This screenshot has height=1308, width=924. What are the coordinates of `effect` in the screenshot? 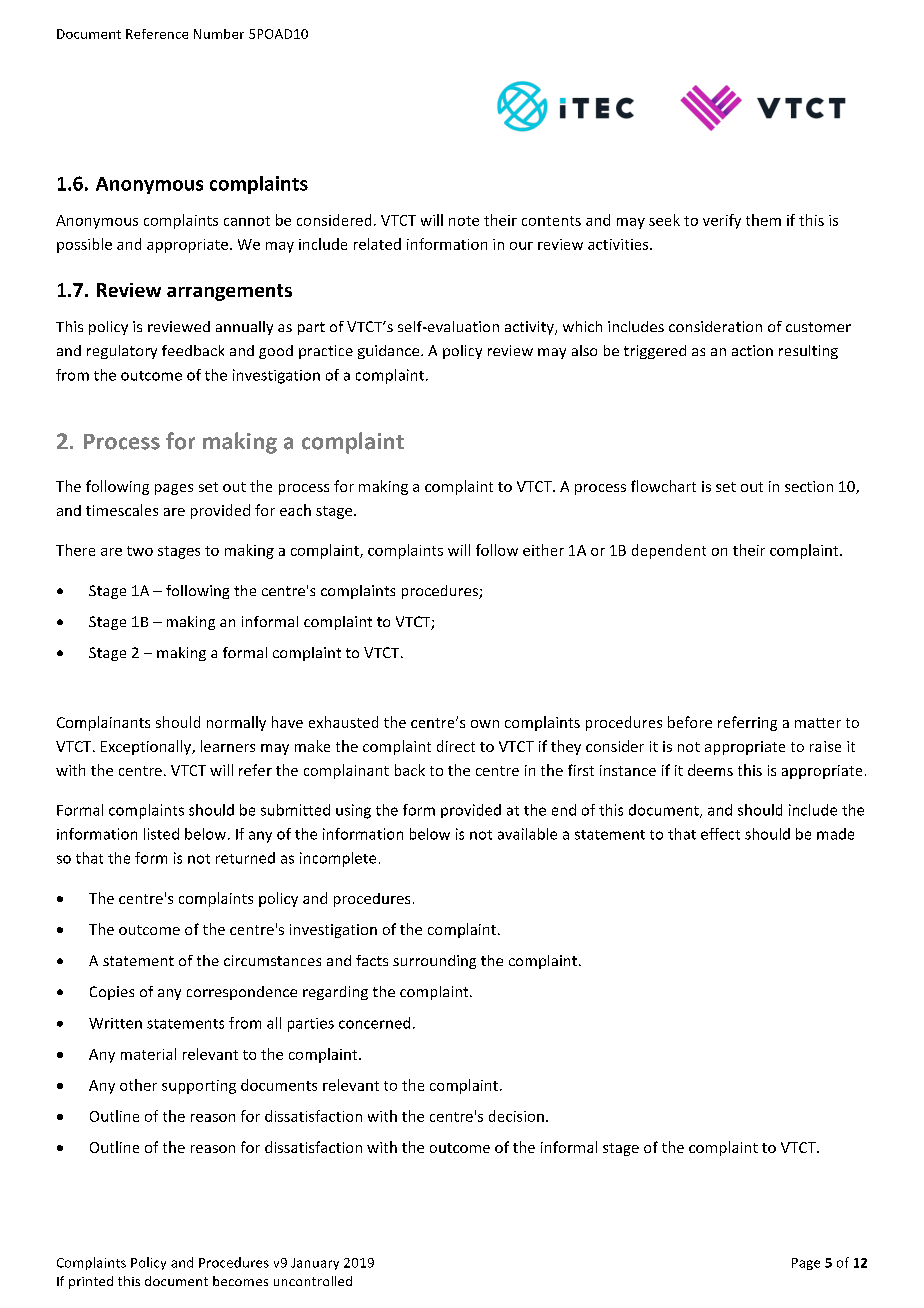 It's located at (720, 834).
